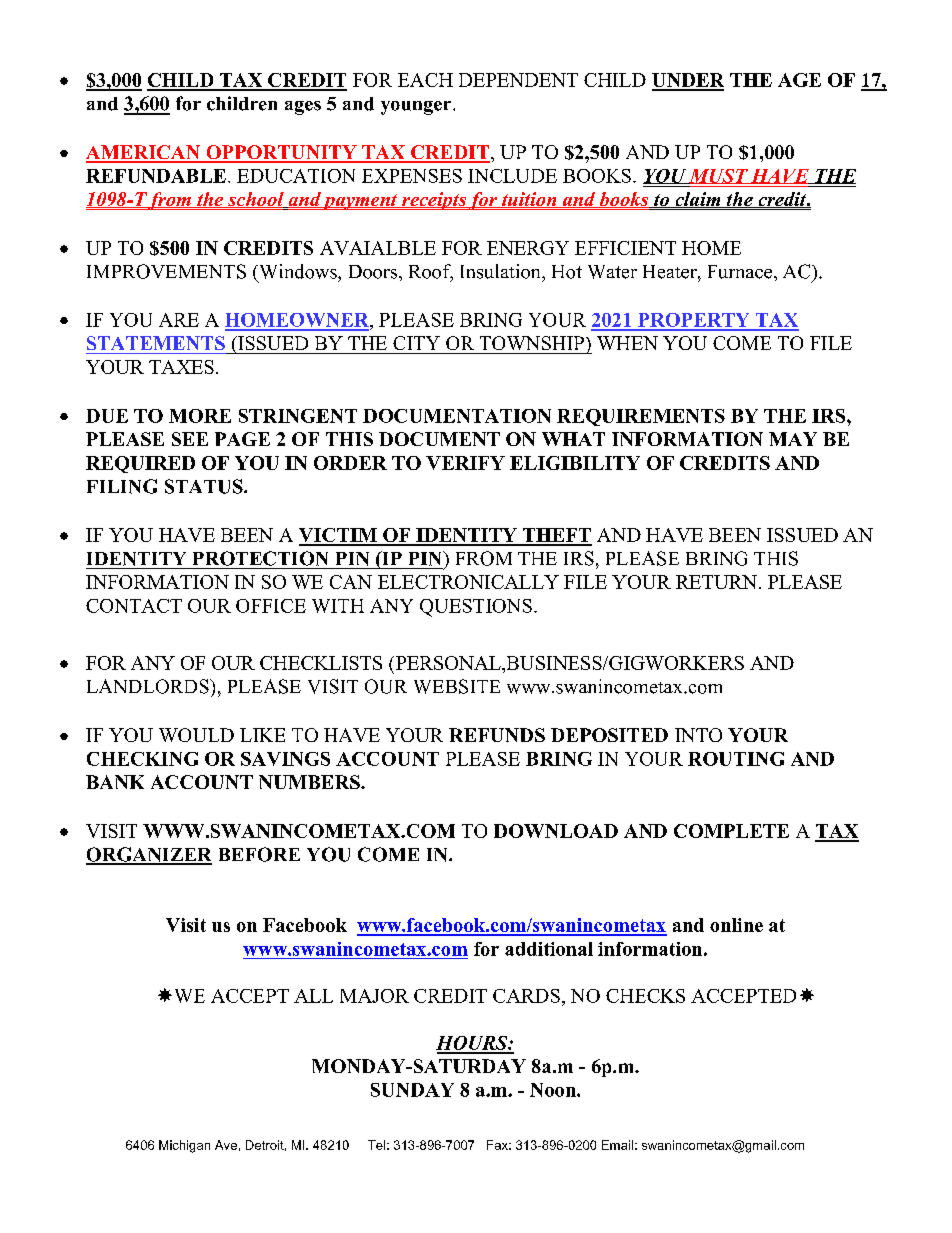 The image size is (952, 1233). I want to click on Email, so click(617, 1145).
